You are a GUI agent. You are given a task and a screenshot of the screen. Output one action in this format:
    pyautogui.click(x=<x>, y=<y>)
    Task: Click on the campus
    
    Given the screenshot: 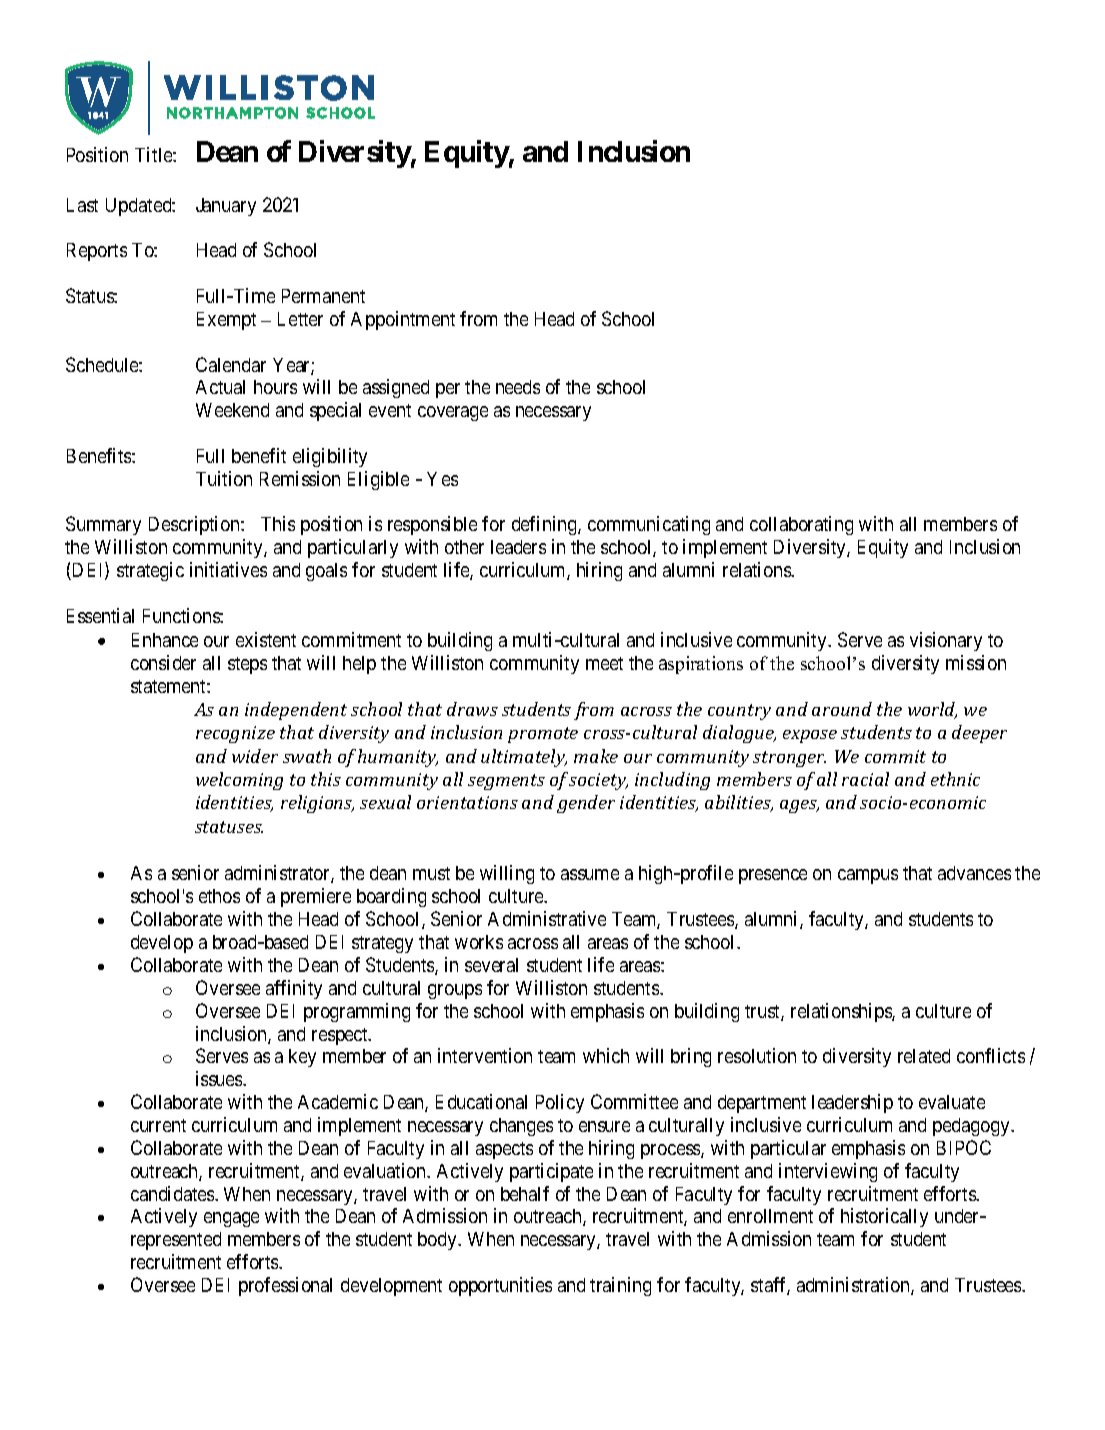 What is the action you would take?
    pyautogui.click(x=868, y=876)
